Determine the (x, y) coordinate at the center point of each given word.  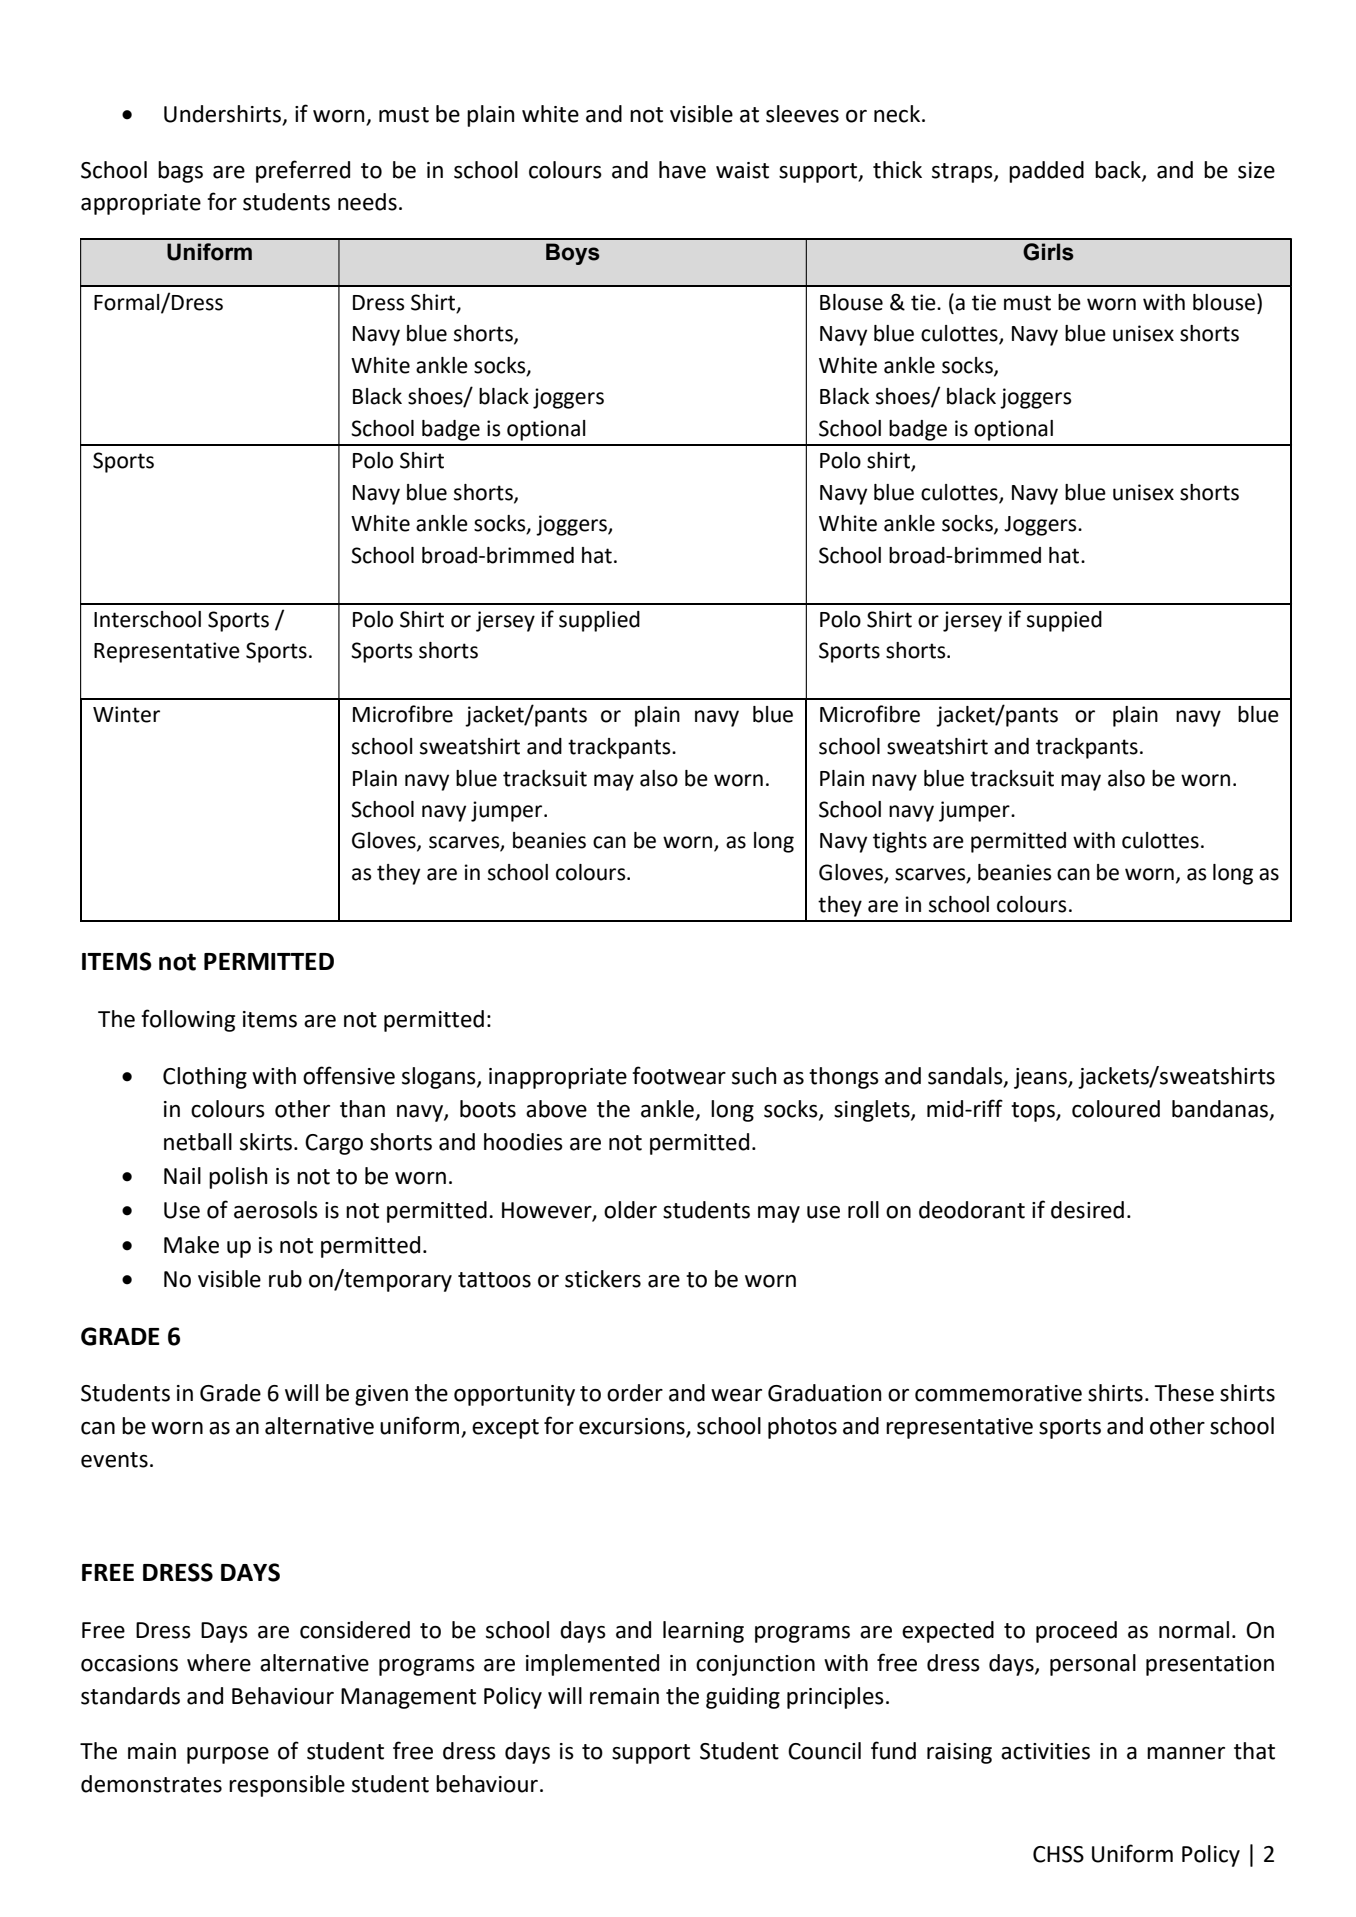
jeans (1041, 1078)
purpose (228, 1755)
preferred (303, 171)
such (754, 1076)
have (682, 170)
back (1119, 170)
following (188, 1020)
